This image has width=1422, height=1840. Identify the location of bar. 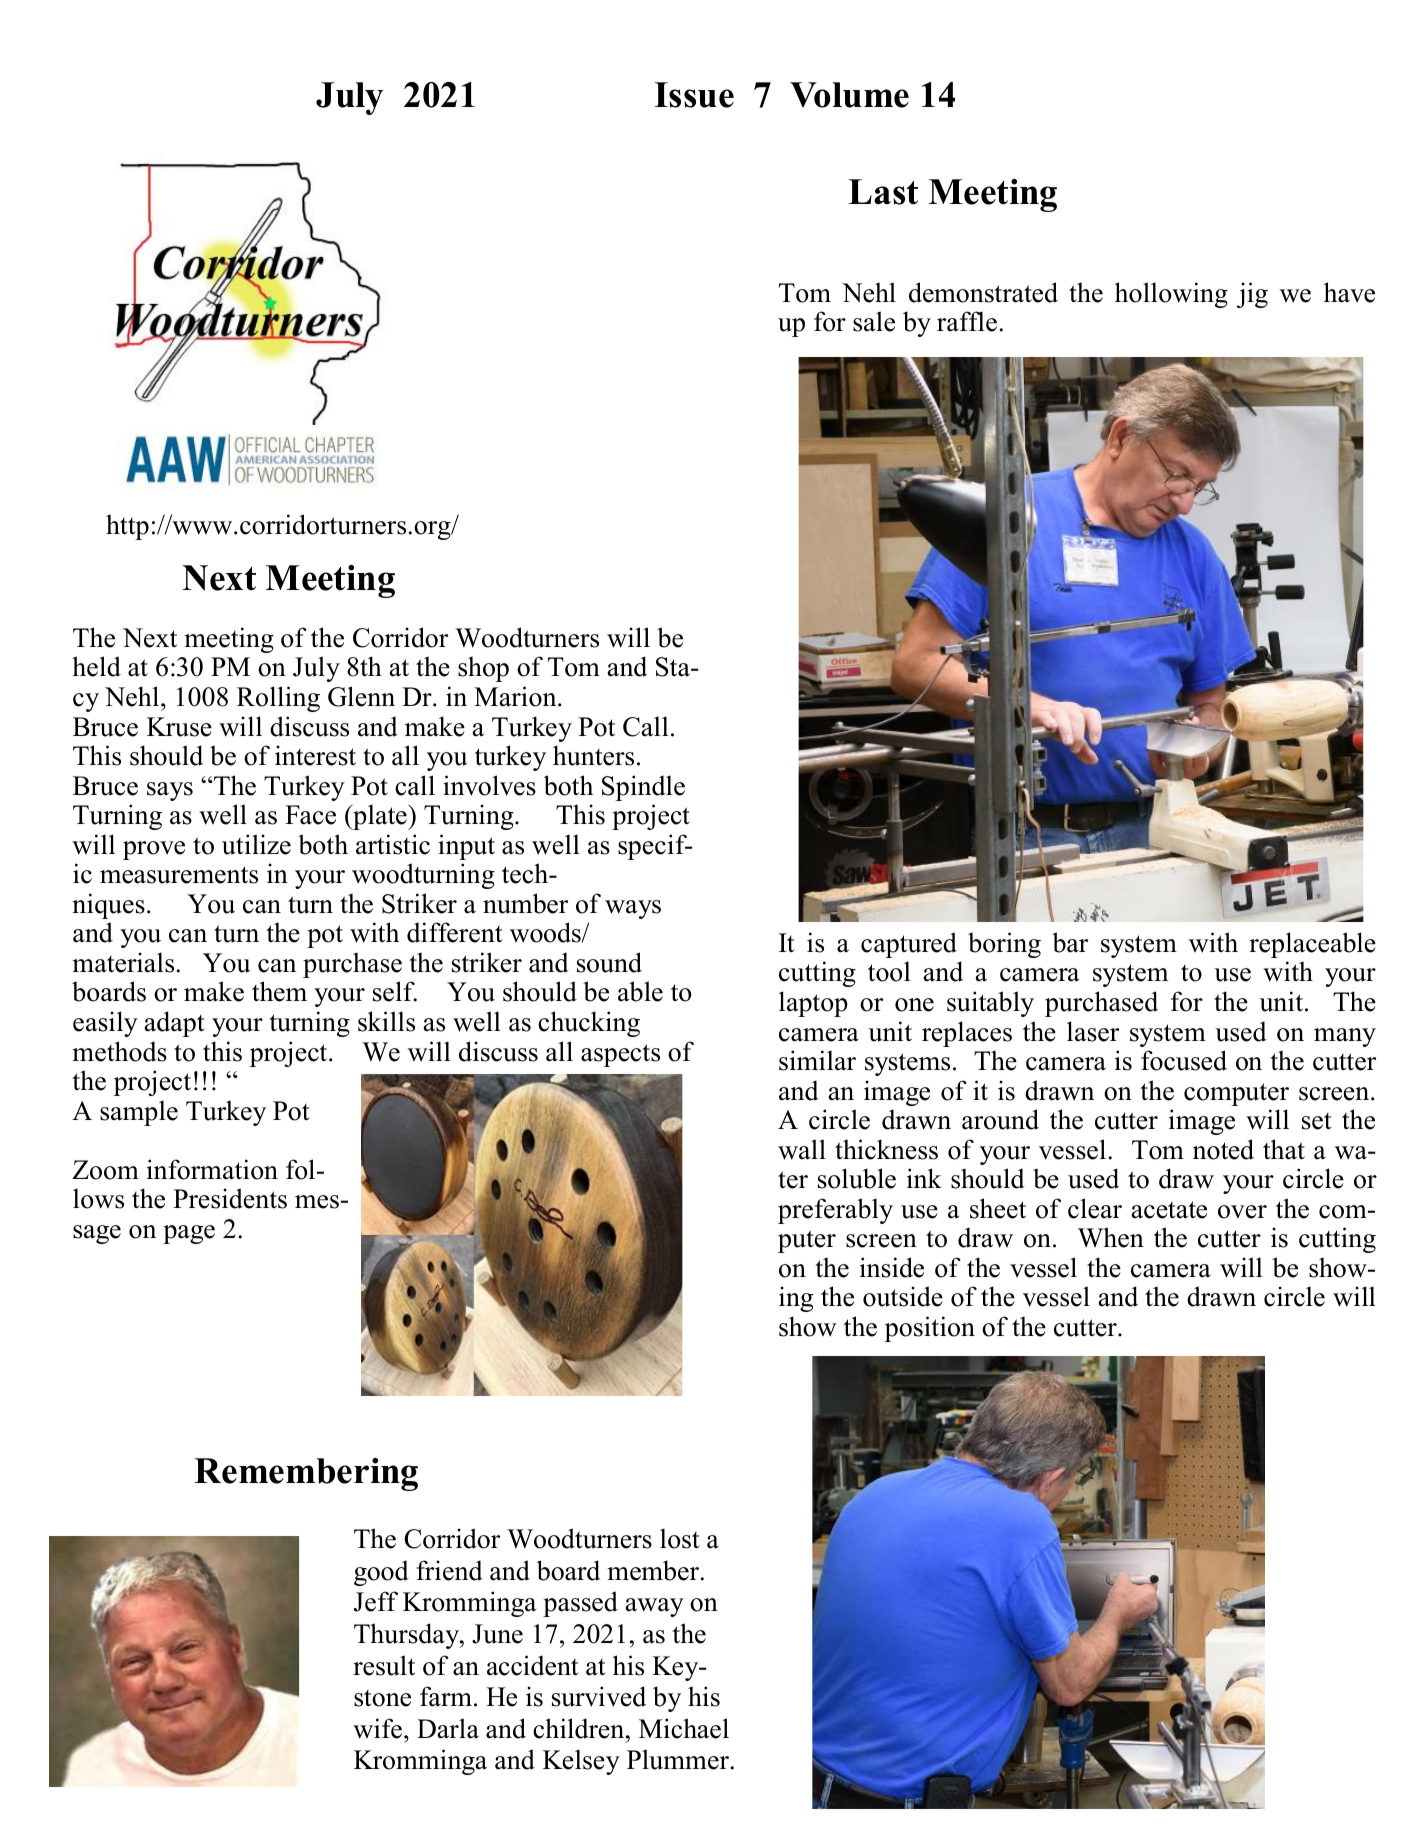
(1070, 942).
